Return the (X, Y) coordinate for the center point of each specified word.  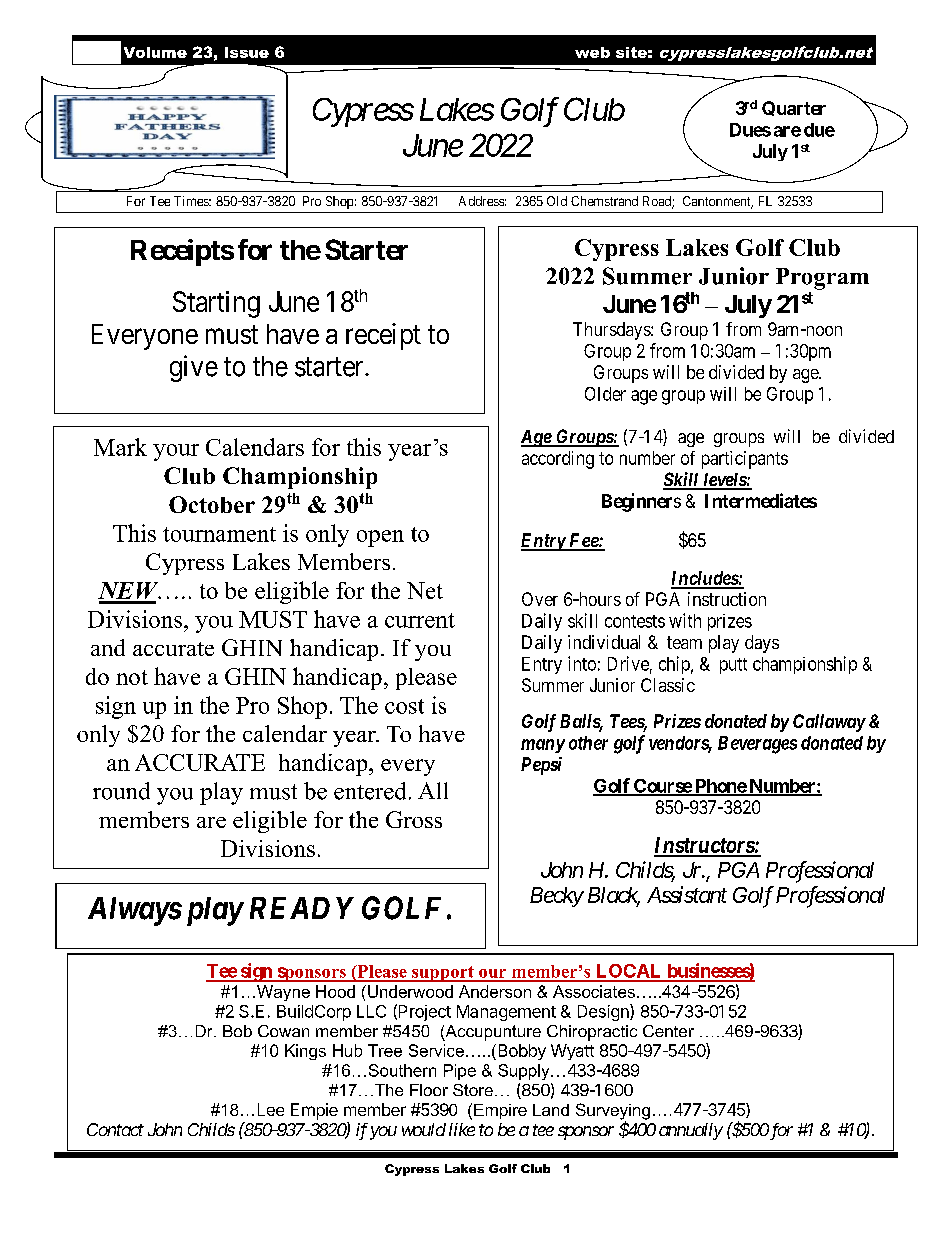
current (420, 620)
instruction (727, 599)
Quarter (794, 108)
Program (822, 279)
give (194, 368)
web (592, 52)
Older (605, 394)
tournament (219, 534)
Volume (155, 52)
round (121, 791)
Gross (414, 819)
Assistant (687, 894)
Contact (115, 1129)
